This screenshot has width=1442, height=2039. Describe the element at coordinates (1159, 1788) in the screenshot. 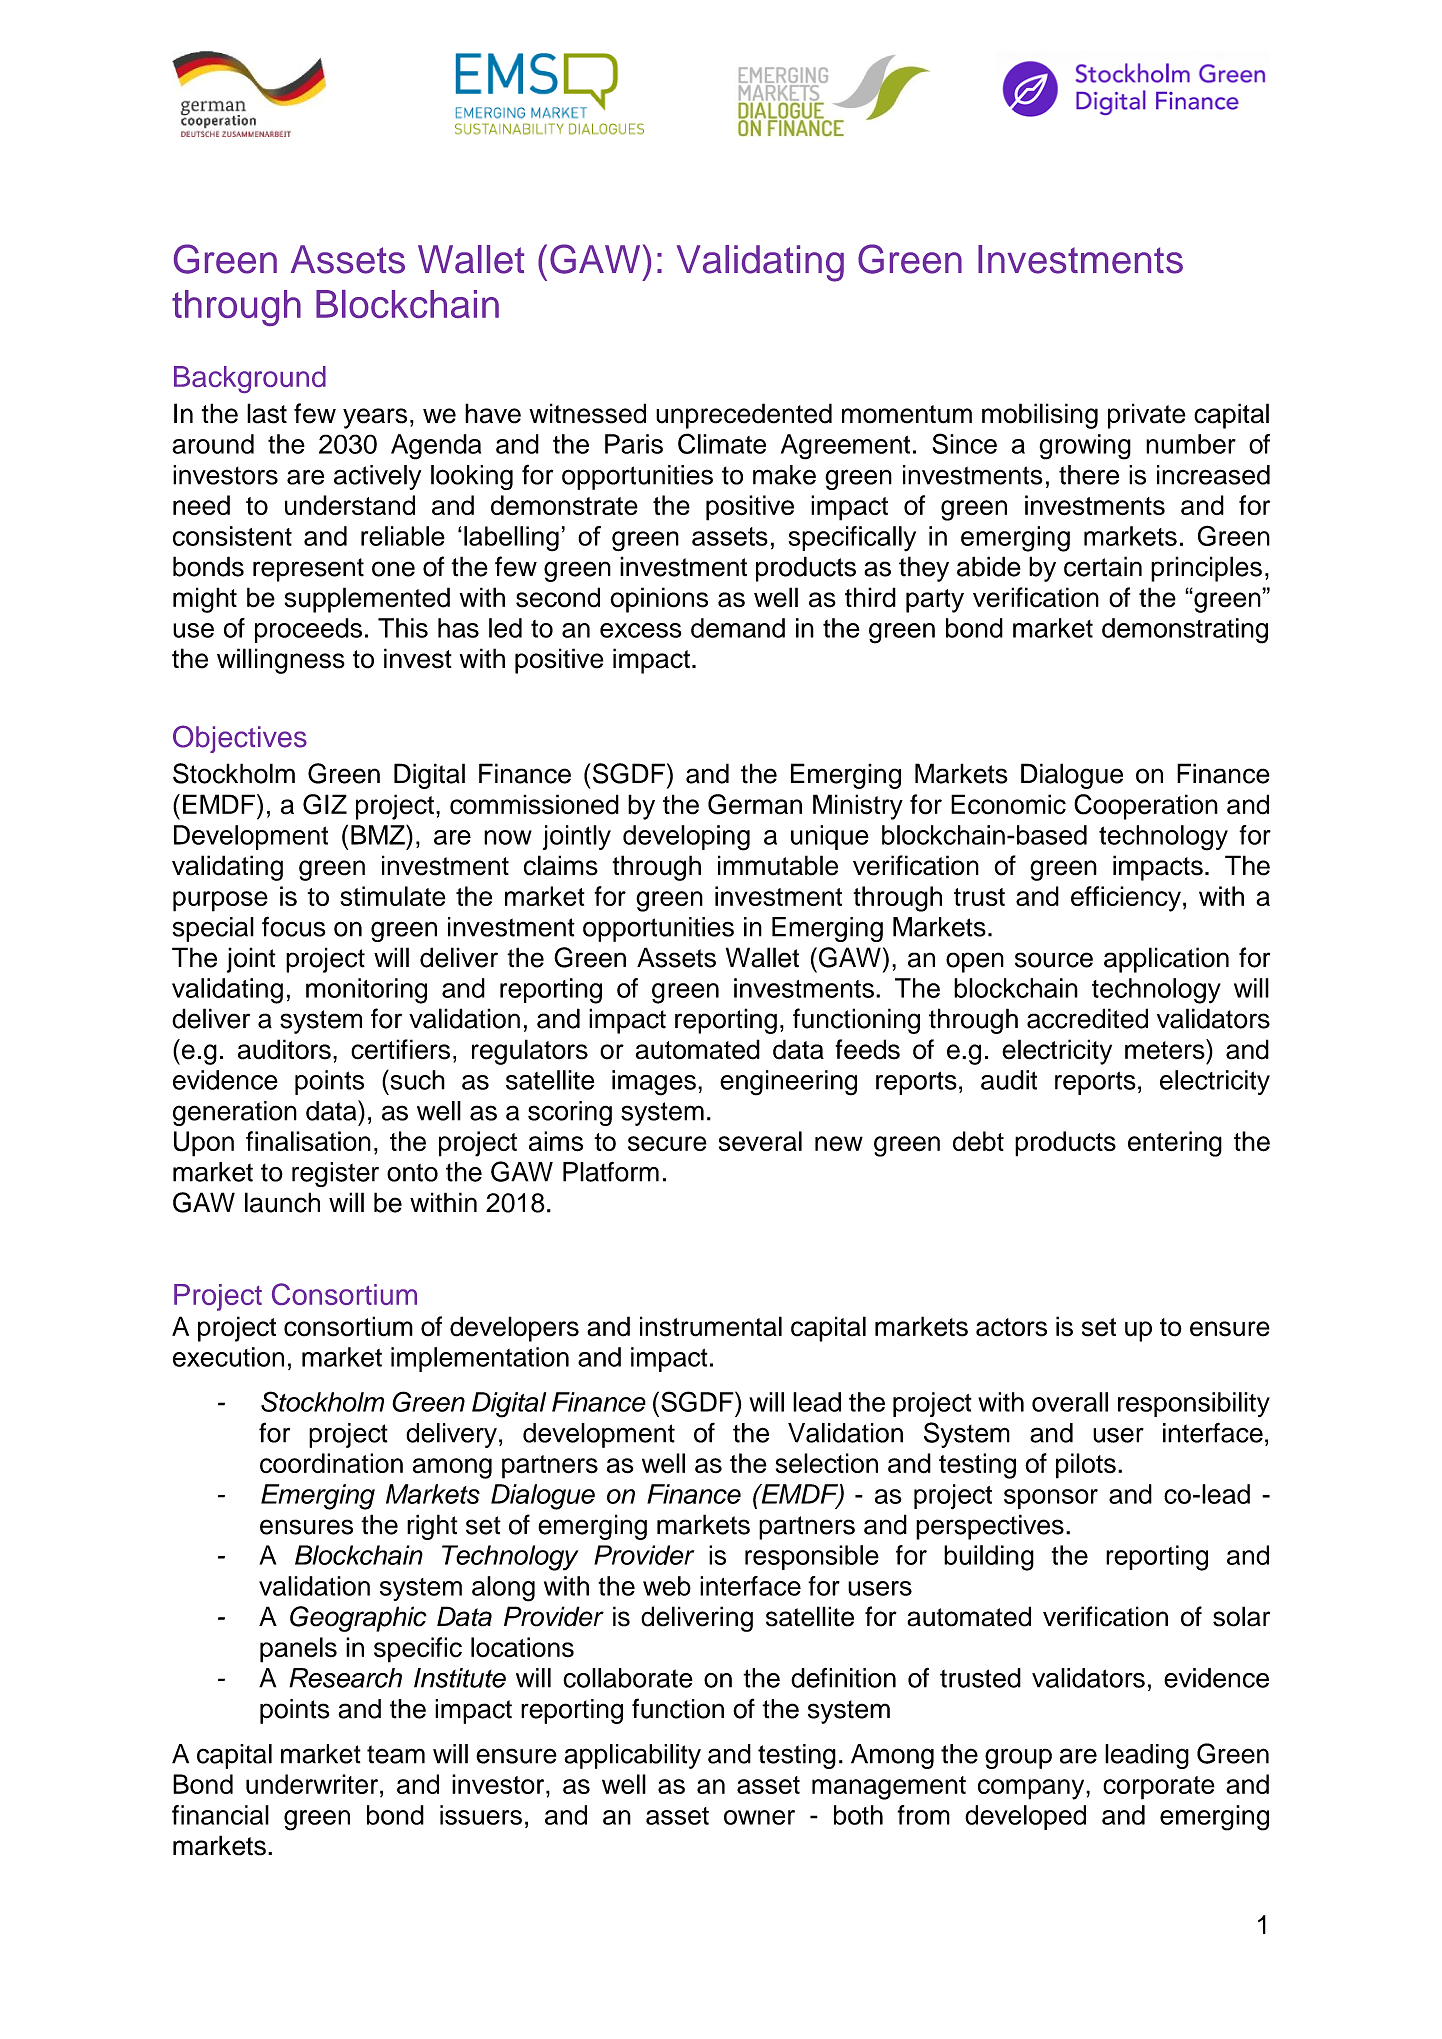

I see `corporate` at that location.
